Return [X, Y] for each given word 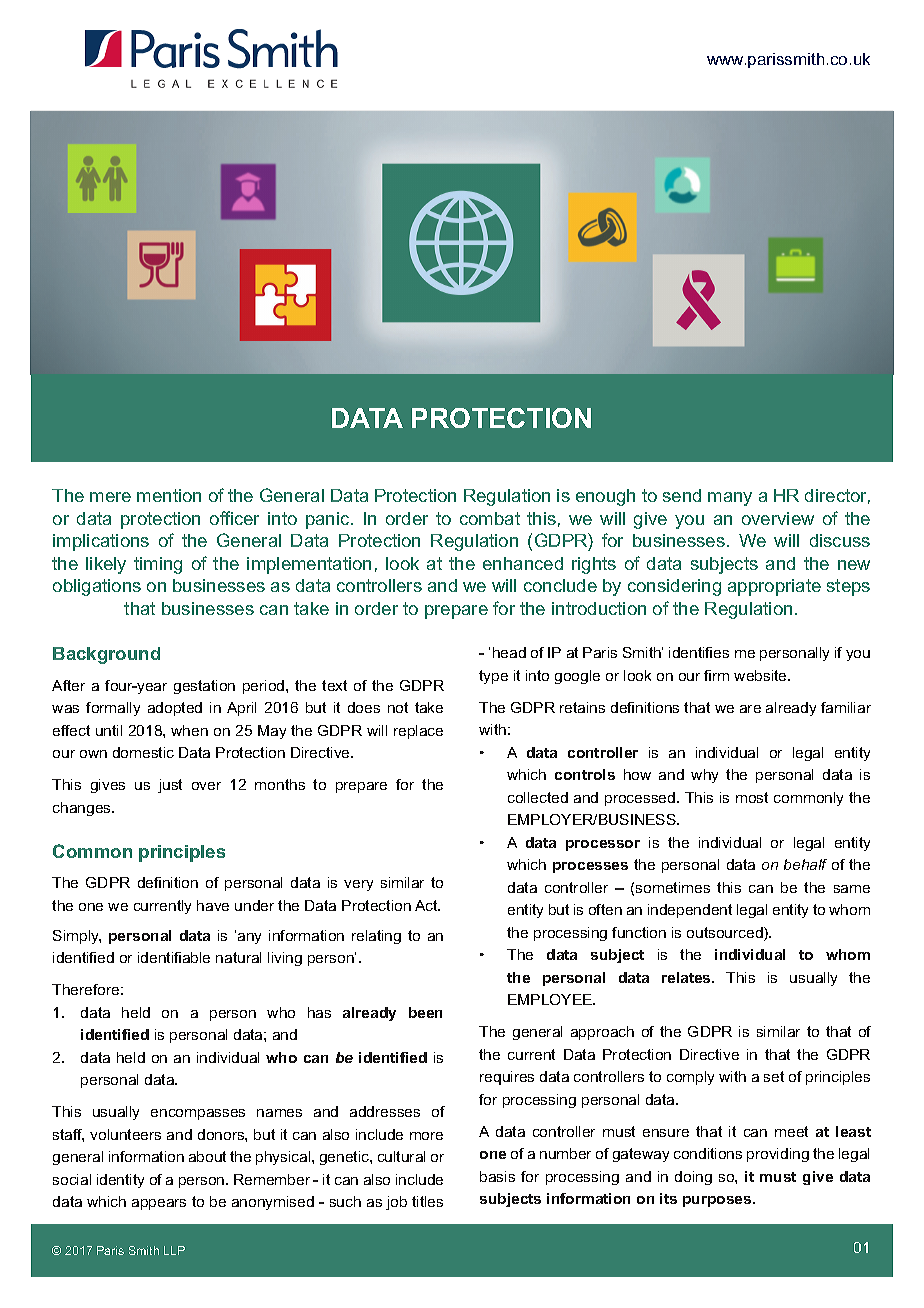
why [704, 776]
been [425, 1012]
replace [418, 732]
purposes [718, 1201]
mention [169, 495]
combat [490, 518]
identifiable [174, 957]
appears [159, 1204]
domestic [143, 752]
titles [427, 1201]
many [730, 499]
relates [687, 977]
